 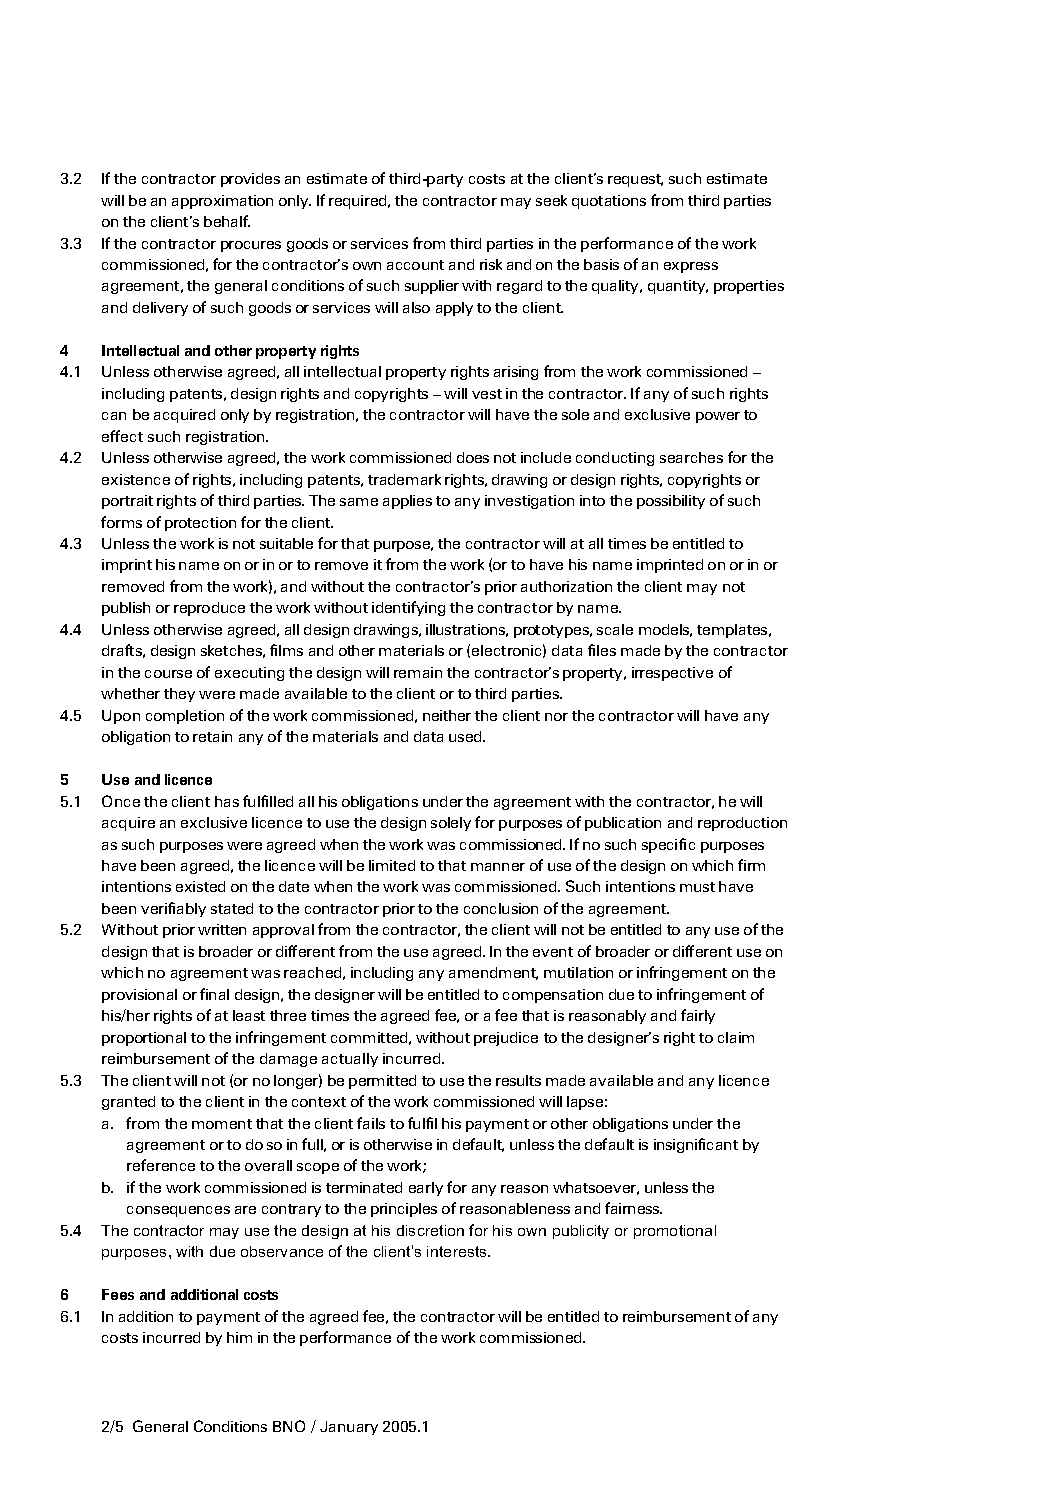 I want to click on early, so click(x=426, y=1189).
